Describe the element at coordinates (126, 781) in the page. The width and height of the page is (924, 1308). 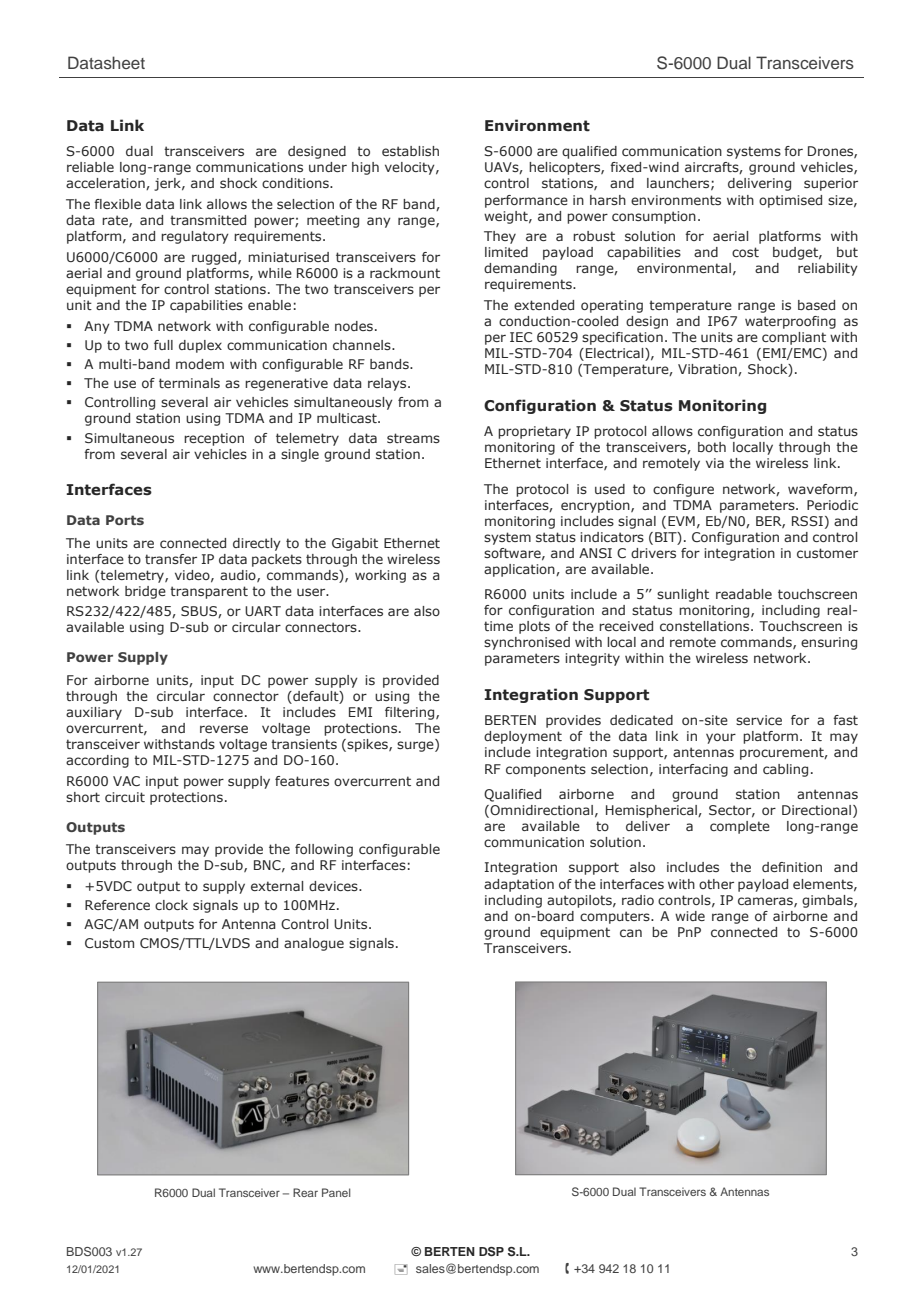
I see `VAC` at that location.
